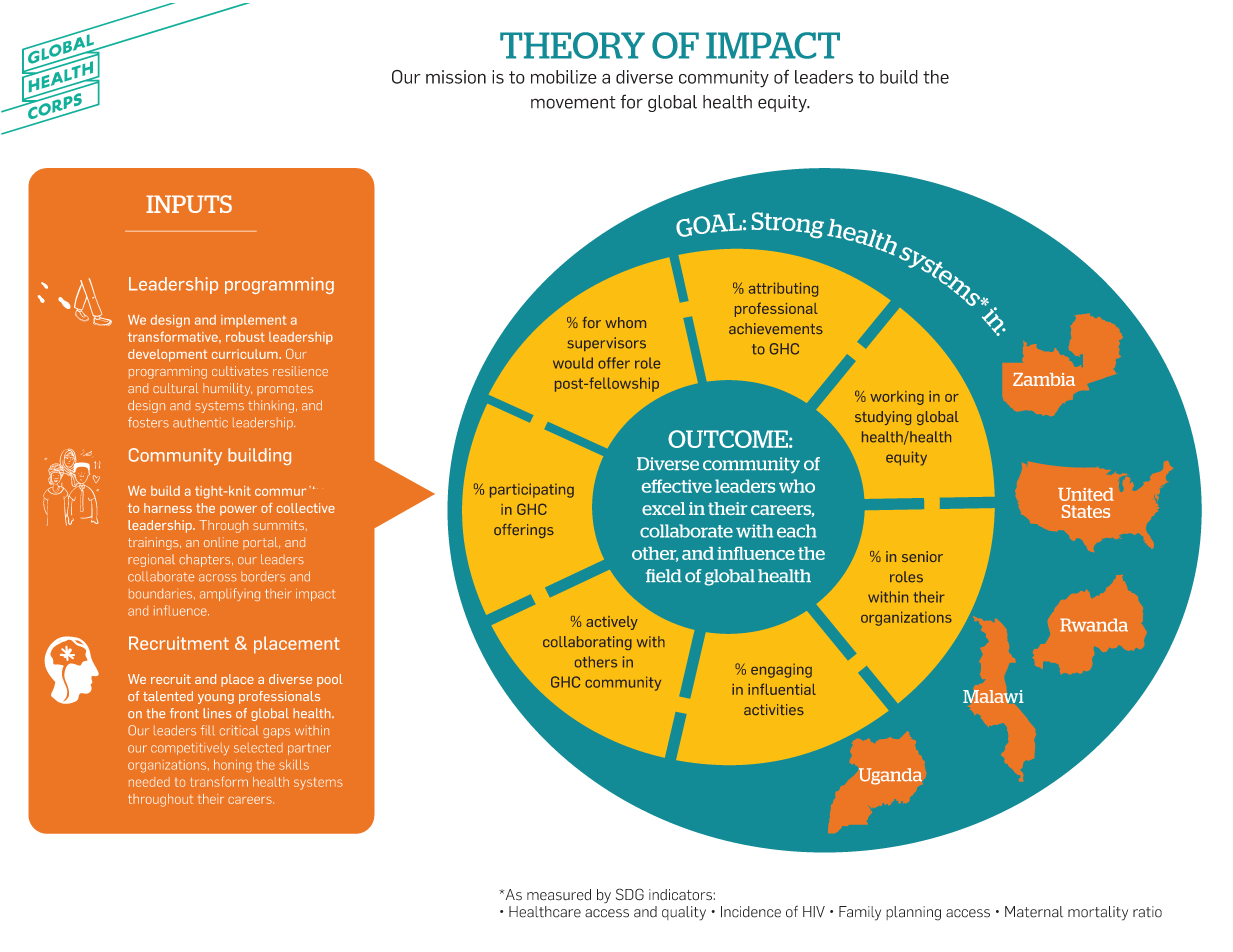 The width and height of the image is (1233, 952). What do you see at coordinates (149, 782) in the image?
I see `needed` at bounding box center [149, 782].
